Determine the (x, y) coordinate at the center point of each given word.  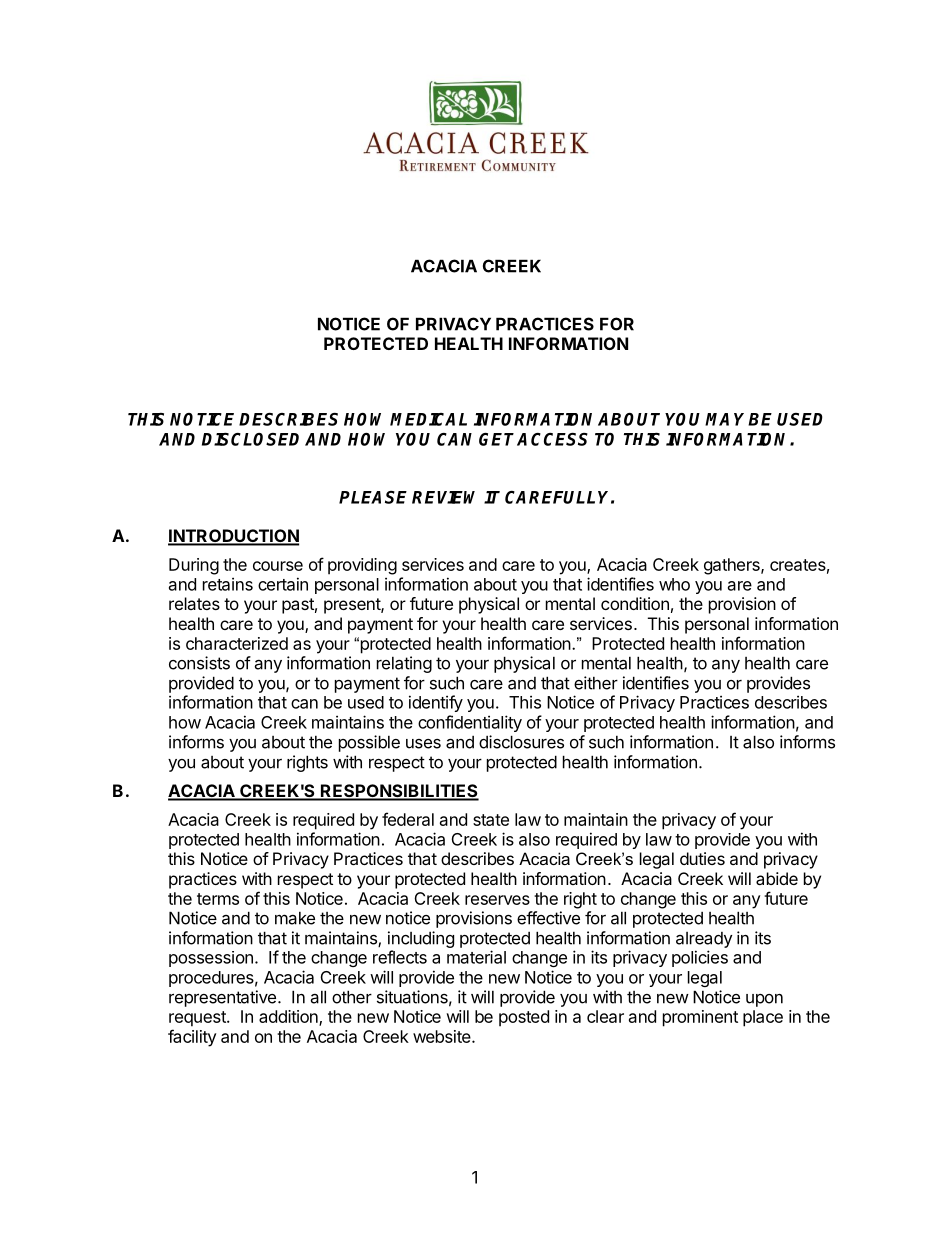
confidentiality (470, 723)
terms (218, 899)
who (674, 584)
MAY (727, 419)
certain (283, 584)
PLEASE (373, 497)
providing (362, 566)
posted (524, 1018)
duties (702, 858)
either (596, 683)
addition (289, 1017)
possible (369, 743)
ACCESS (552, 439)
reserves (497, 900)
